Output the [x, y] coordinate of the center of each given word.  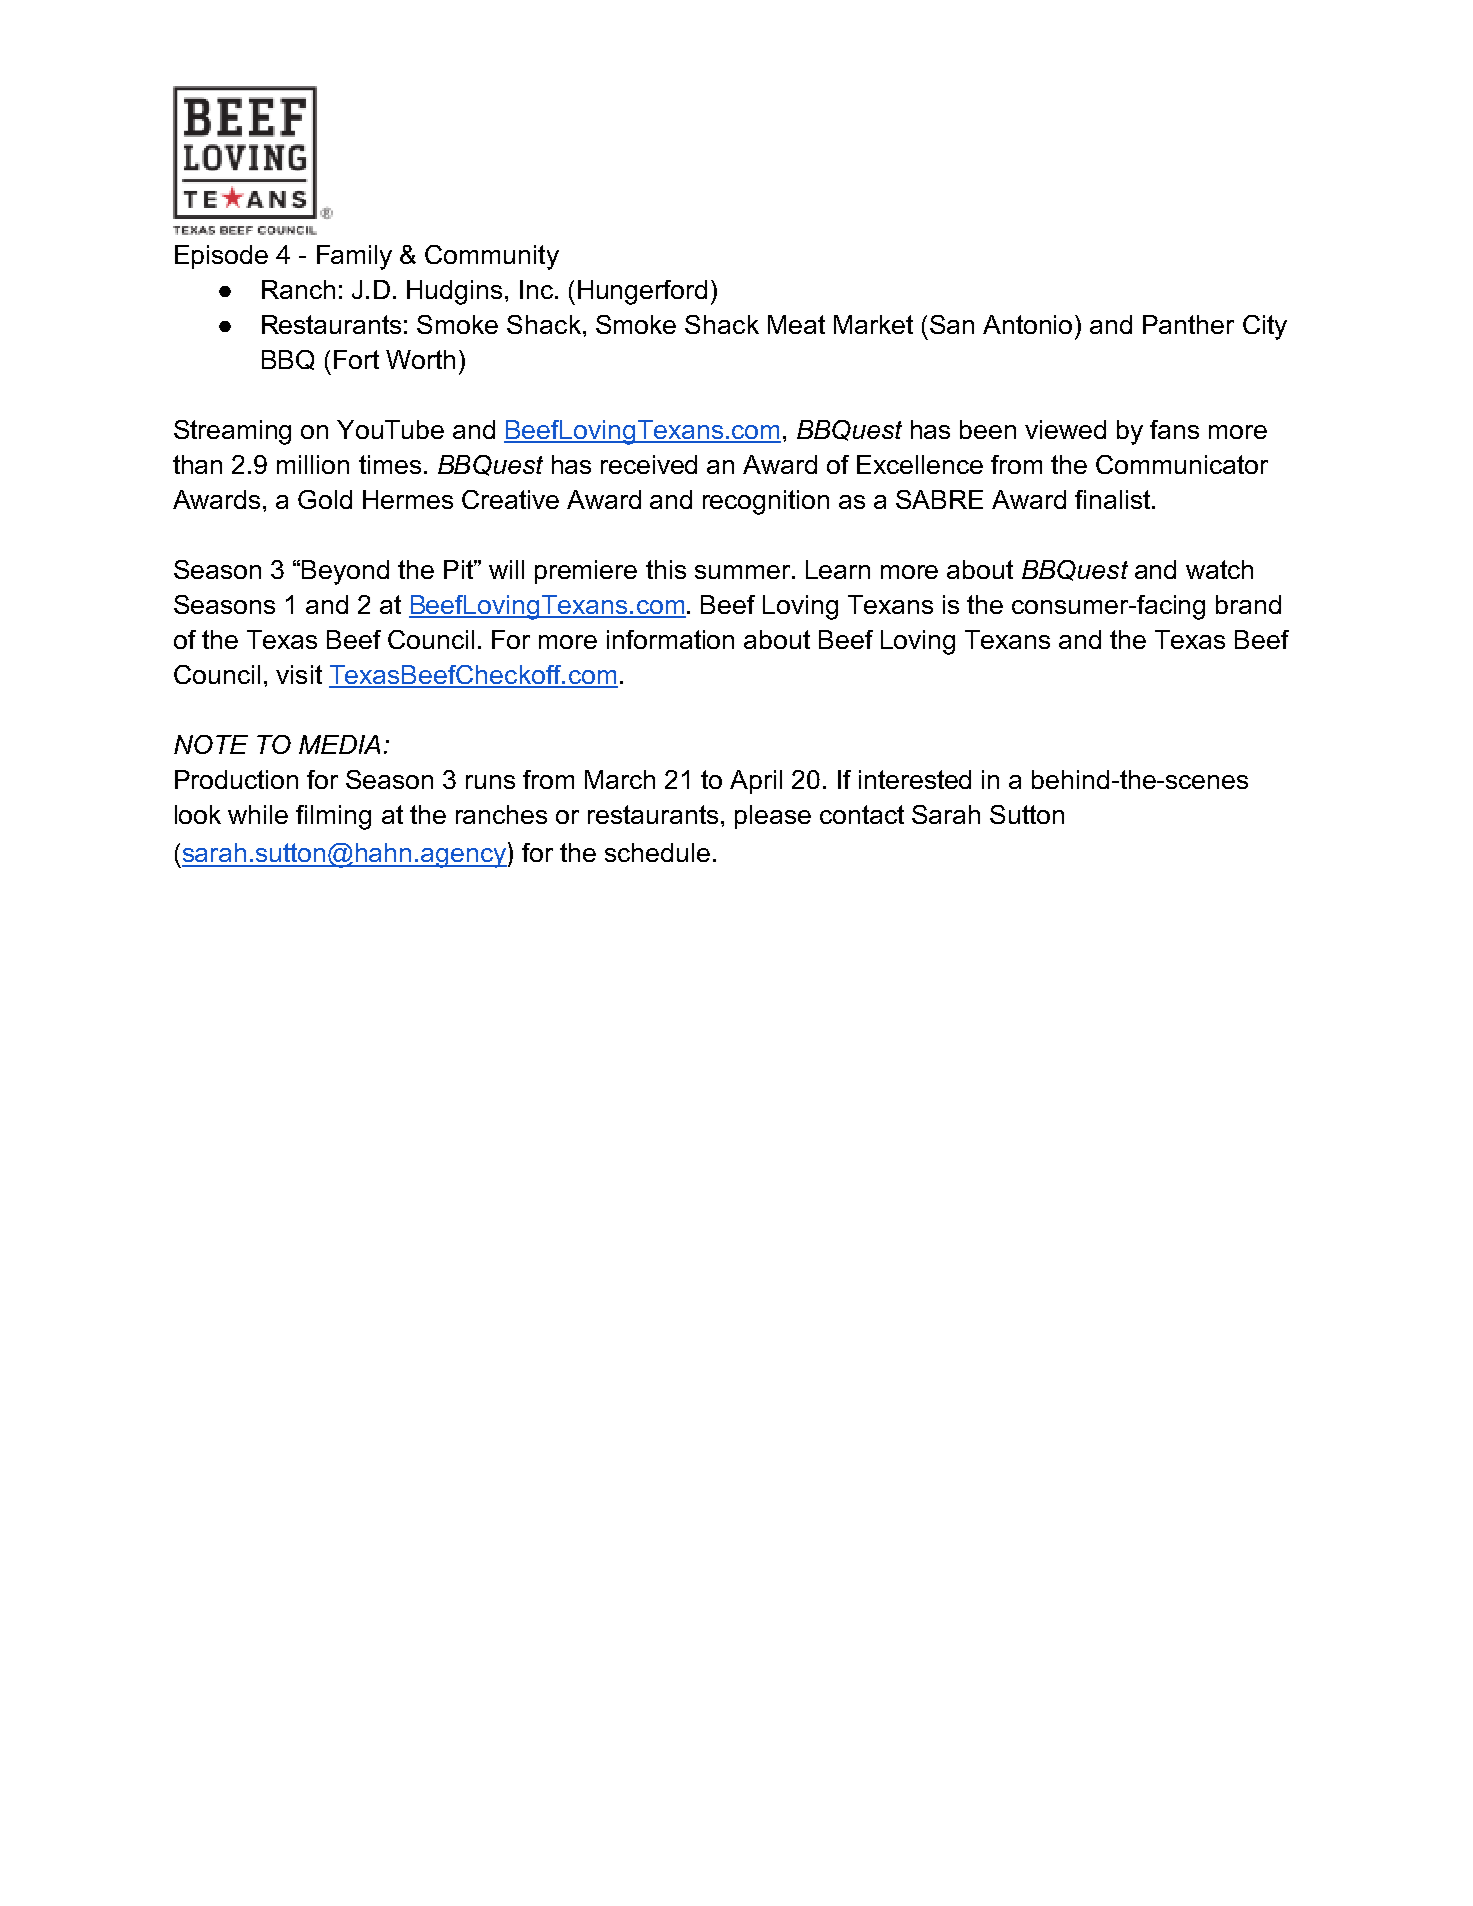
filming [333, 817]
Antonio [1027, 324]
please [773, 817]
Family [354, 257]
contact [862, 814]
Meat [796, 324]
